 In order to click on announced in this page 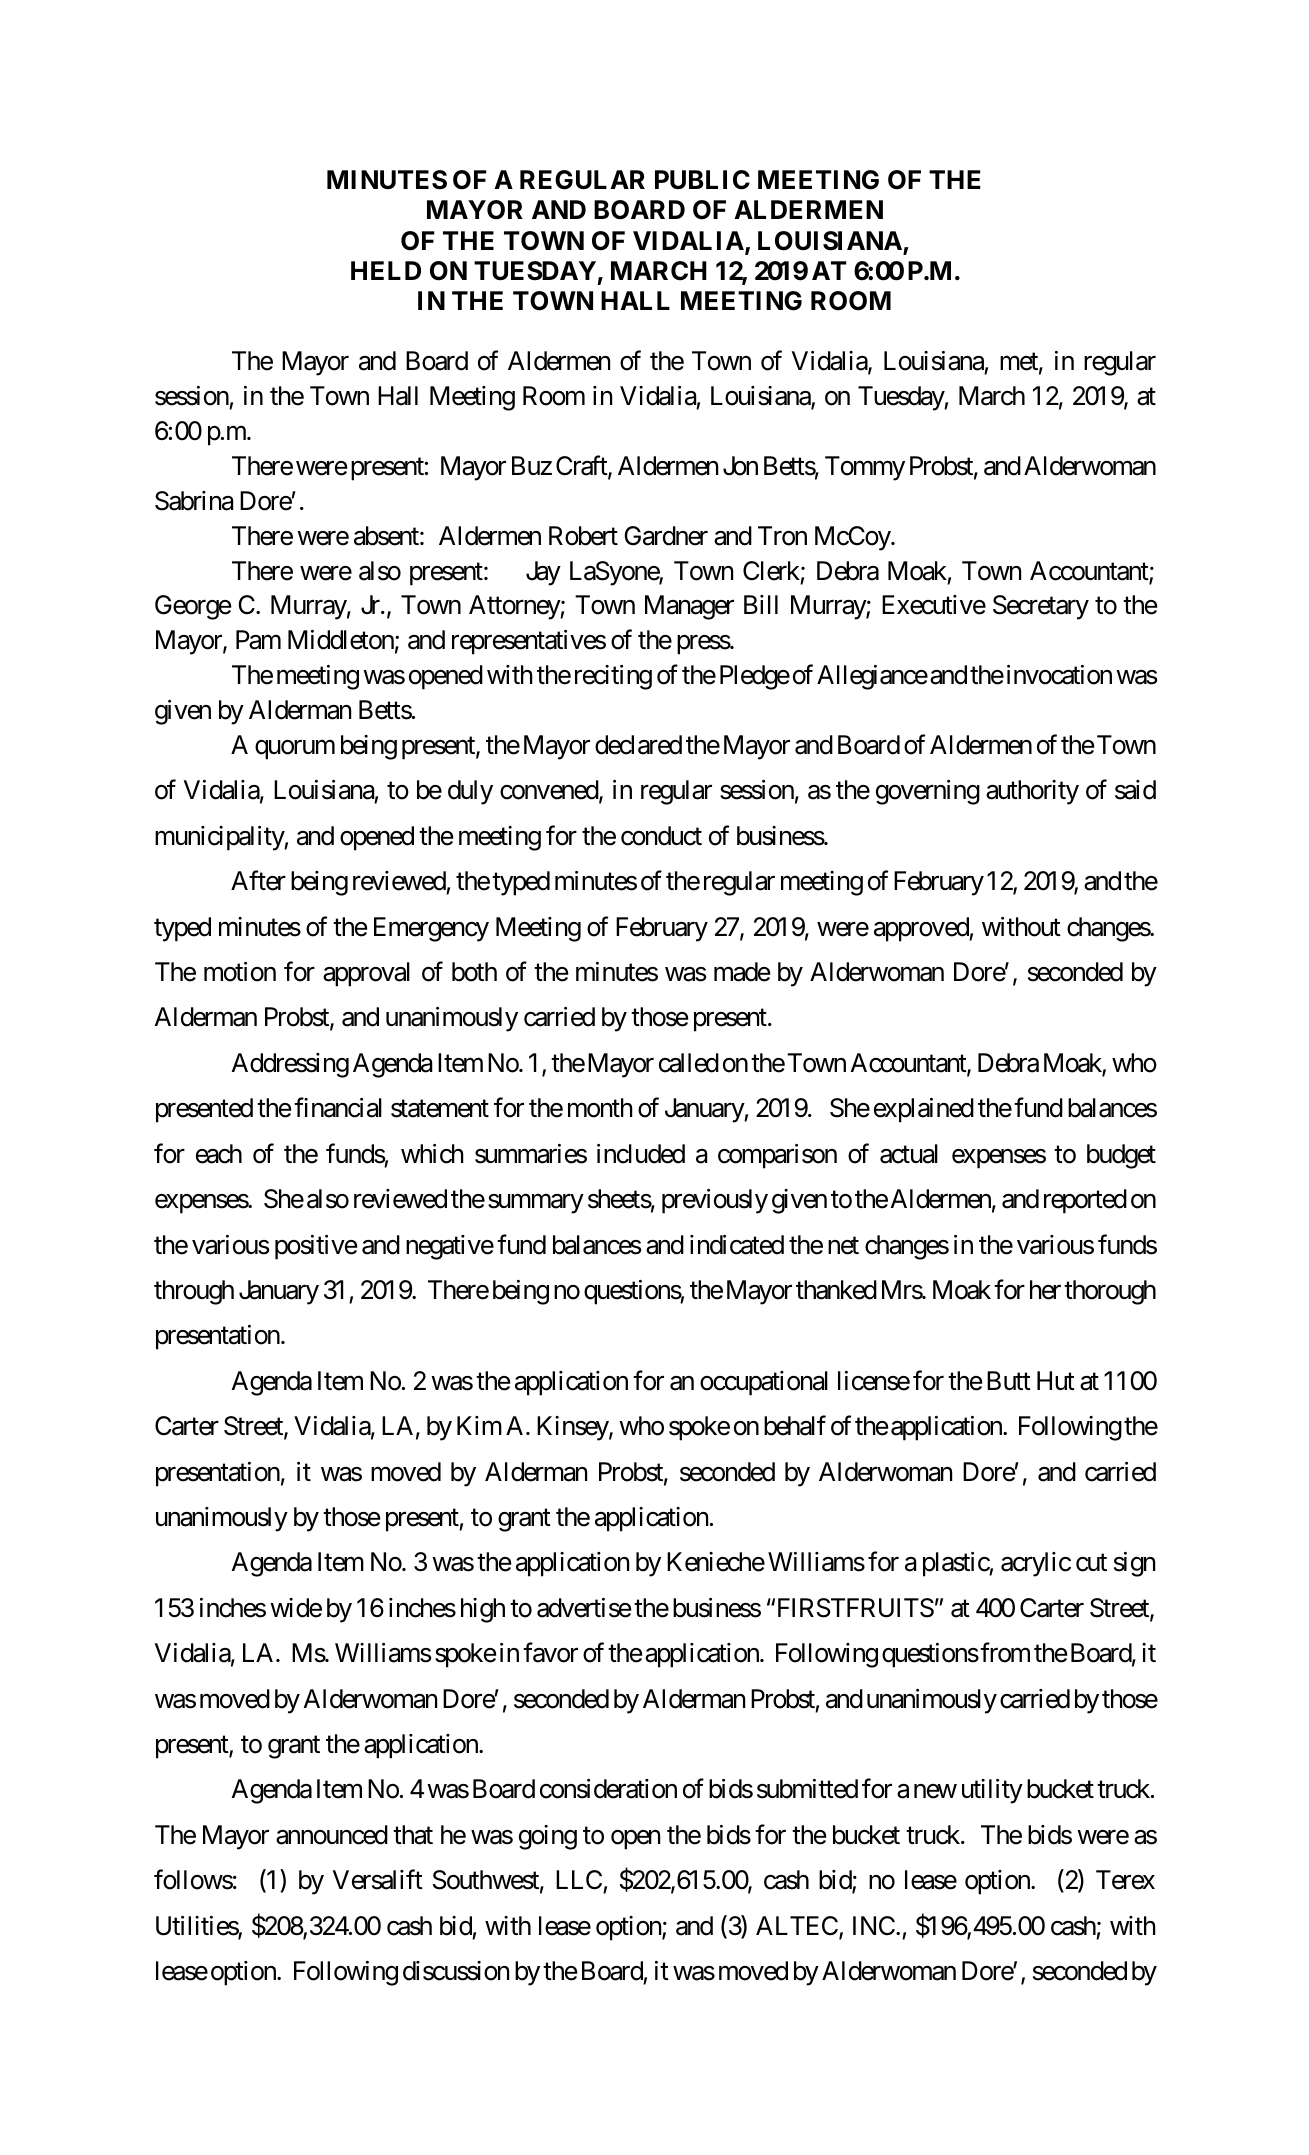, I will do `click(332, 1835)`.
